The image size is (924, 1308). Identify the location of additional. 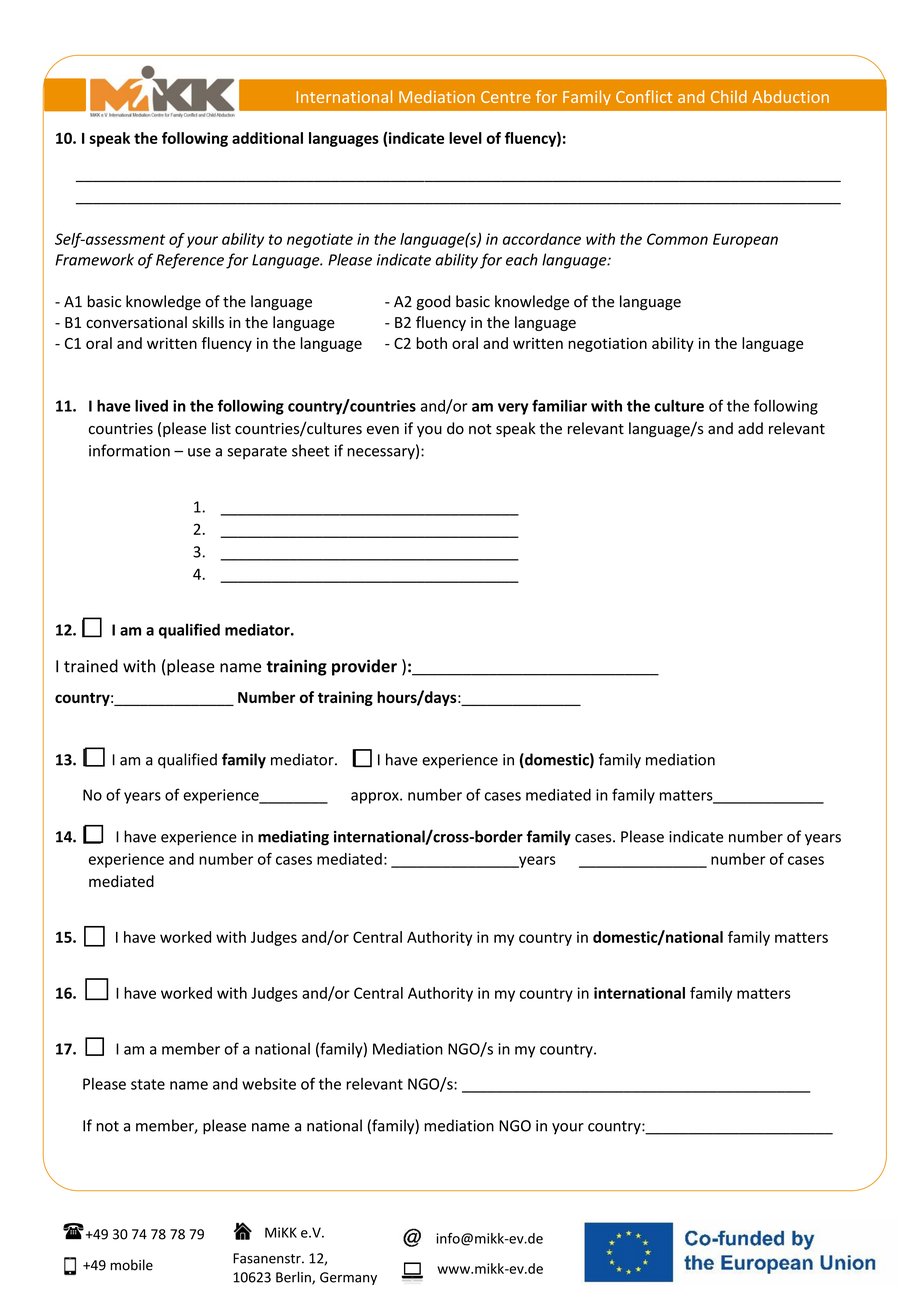
(267, 138).
